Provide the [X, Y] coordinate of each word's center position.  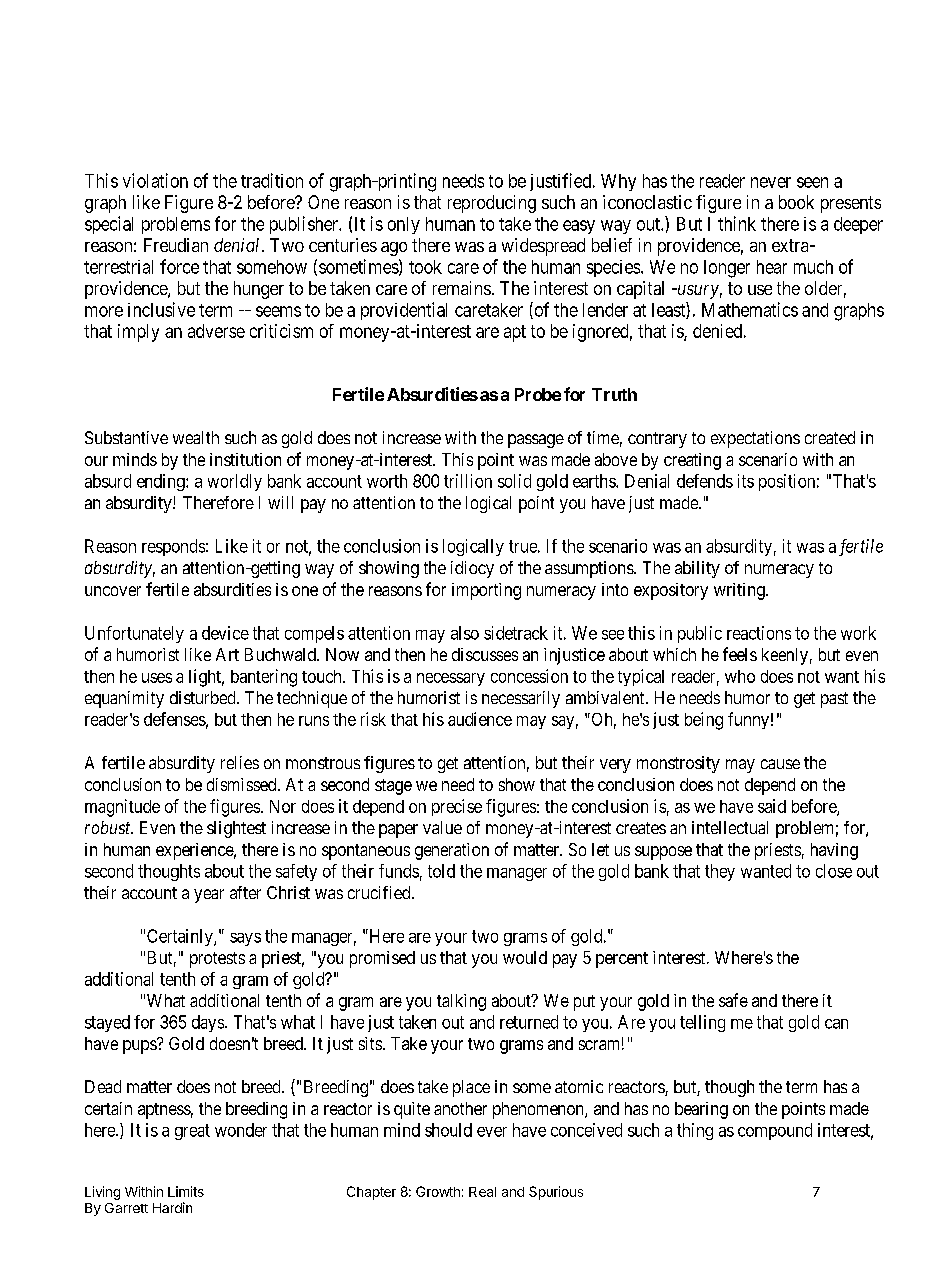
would [525, 957]
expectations [755, 439]
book [796, 202]
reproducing [492, 204]
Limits [186, 1191]
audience [480, 719]
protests [217, 960]
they [720, 872]
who [740, 676]
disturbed [204, 697]
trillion [468, 481]
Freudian [176, 245]
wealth [196, 437]
